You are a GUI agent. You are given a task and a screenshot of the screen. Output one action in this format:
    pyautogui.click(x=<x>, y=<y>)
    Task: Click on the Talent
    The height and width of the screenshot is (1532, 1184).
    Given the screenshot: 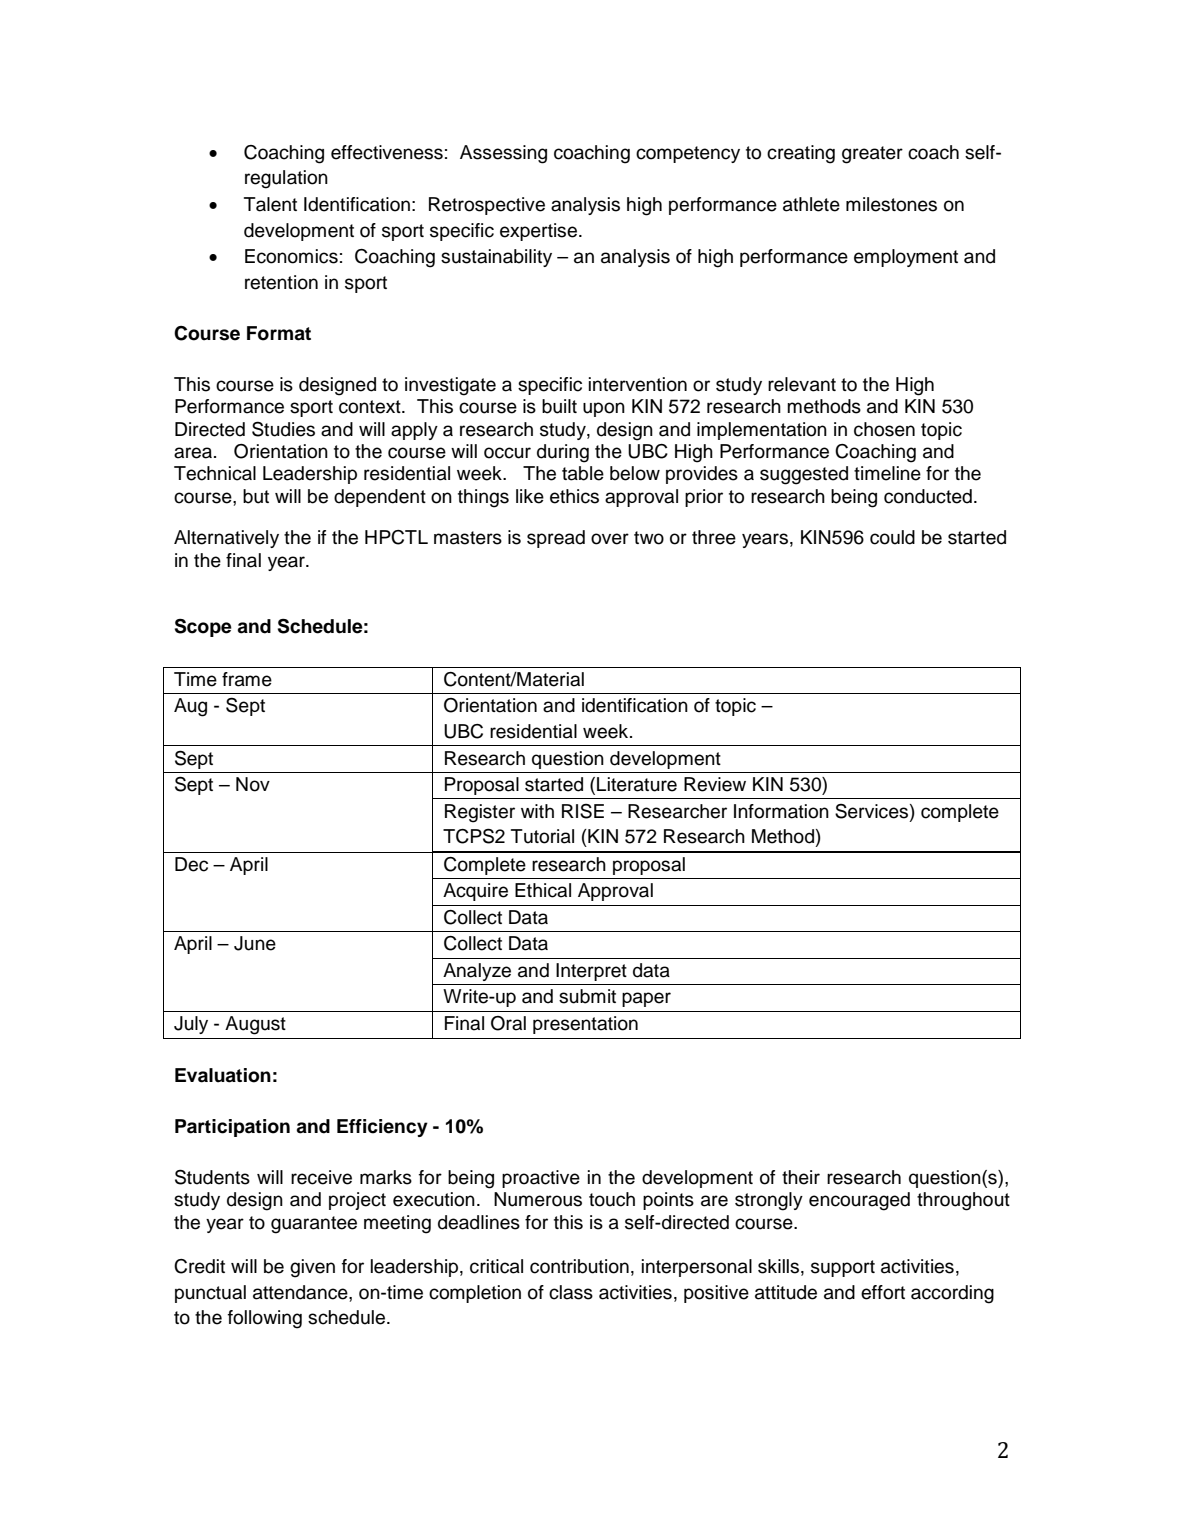 What is the action you would take?
    pyautogui.click(x=270, y=204)
